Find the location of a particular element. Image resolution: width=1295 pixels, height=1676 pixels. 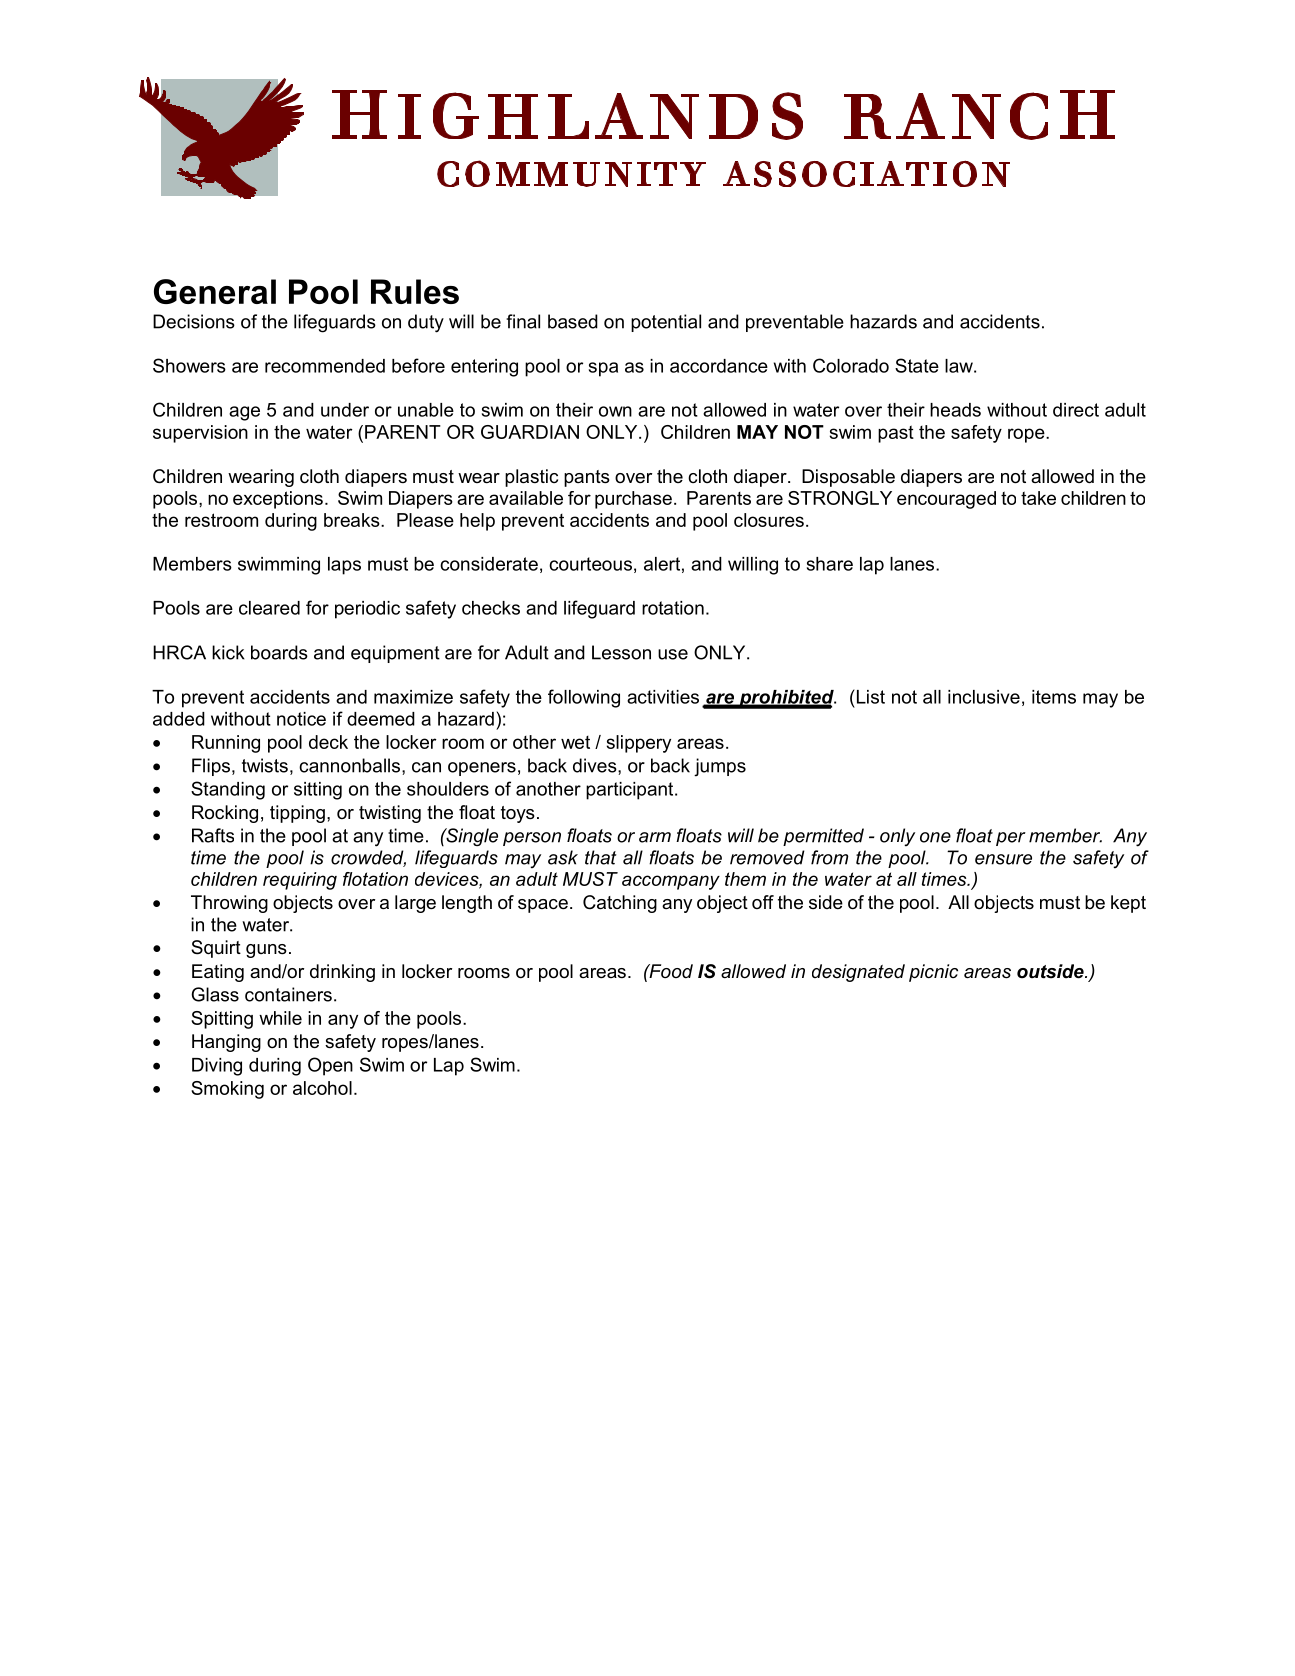

activities is located at coordinates (663, 697).
